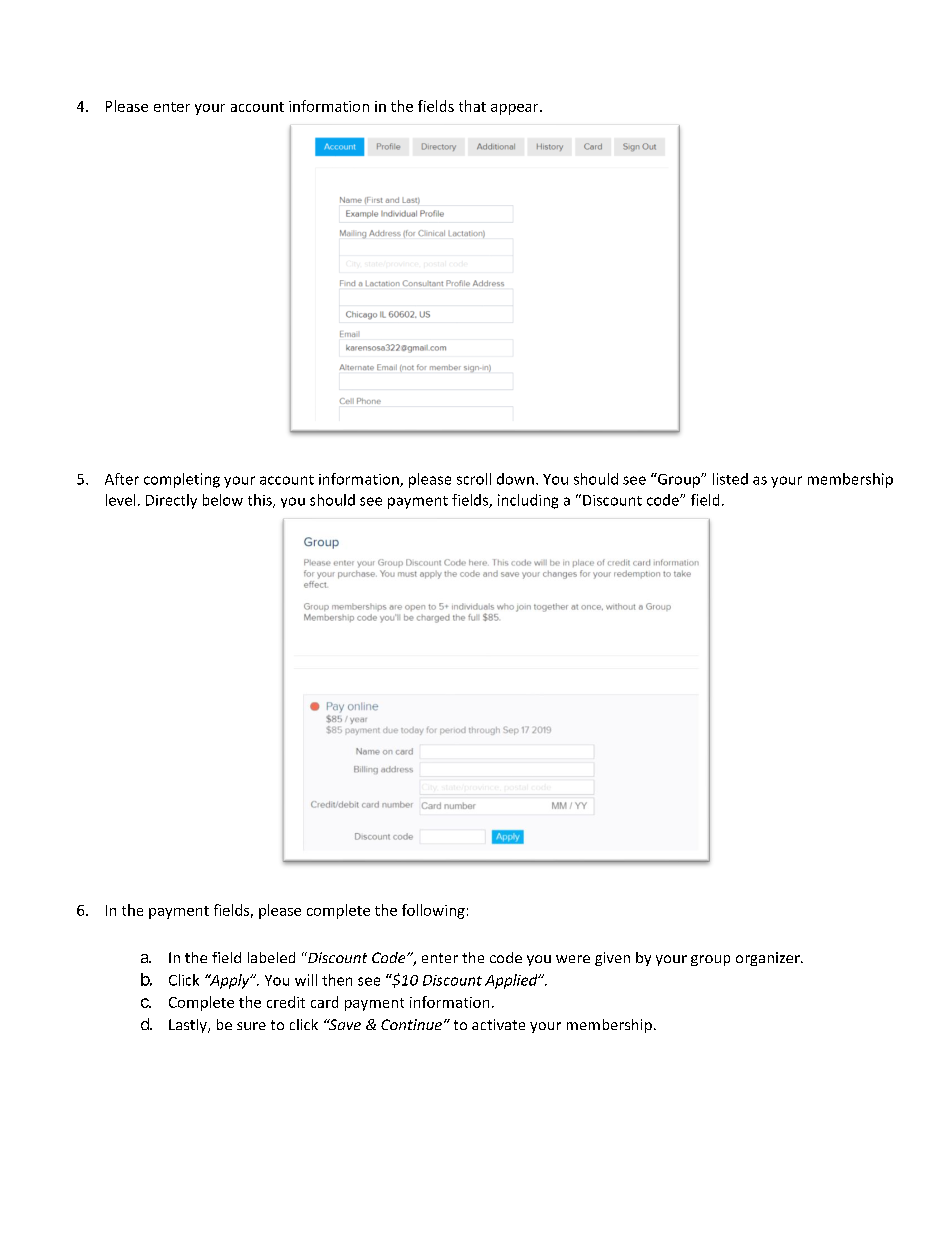  Describe the element at coordinates (182, 480) in the page. I see `completing` at that location.
